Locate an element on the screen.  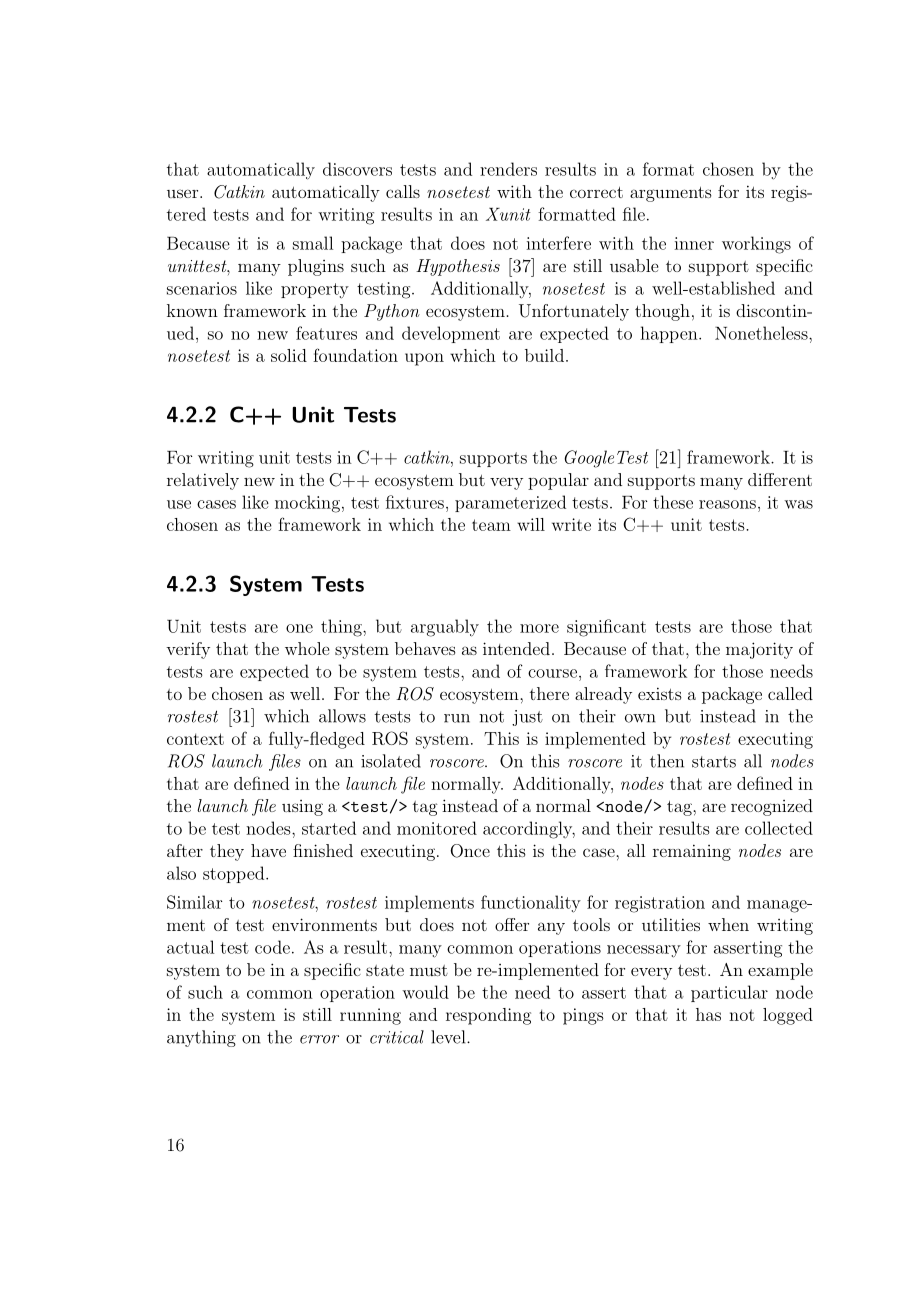
inner is located at coordinates (694, 243).
